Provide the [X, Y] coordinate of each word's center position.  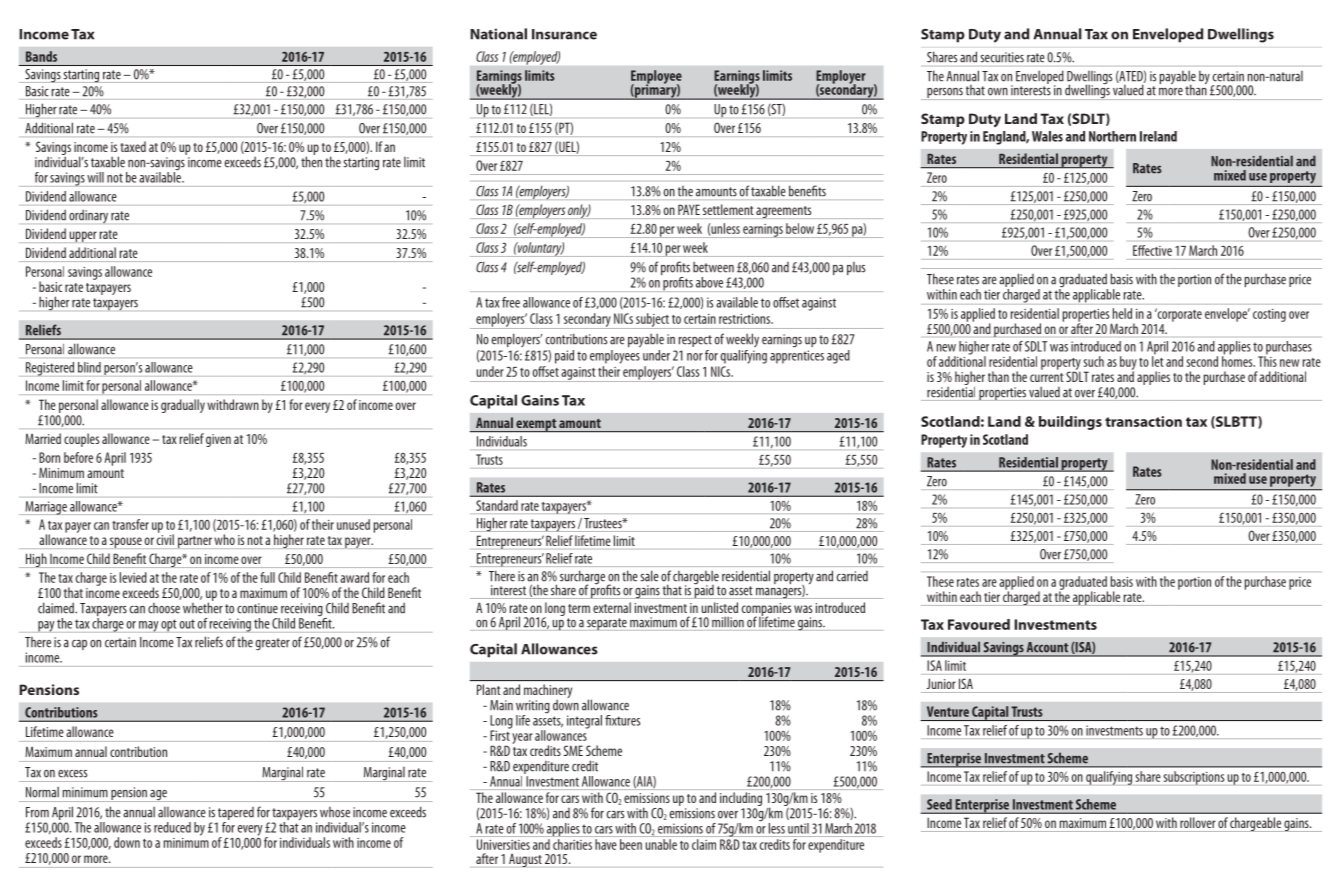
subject [652, 321]
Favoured [979, 624]
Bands [41, 56]
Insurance [564, 34]
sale [650, 576]
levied [133, 577]
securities [1002, 57]
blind [89, 367]
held [1122, 313]
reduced [172, 827]
